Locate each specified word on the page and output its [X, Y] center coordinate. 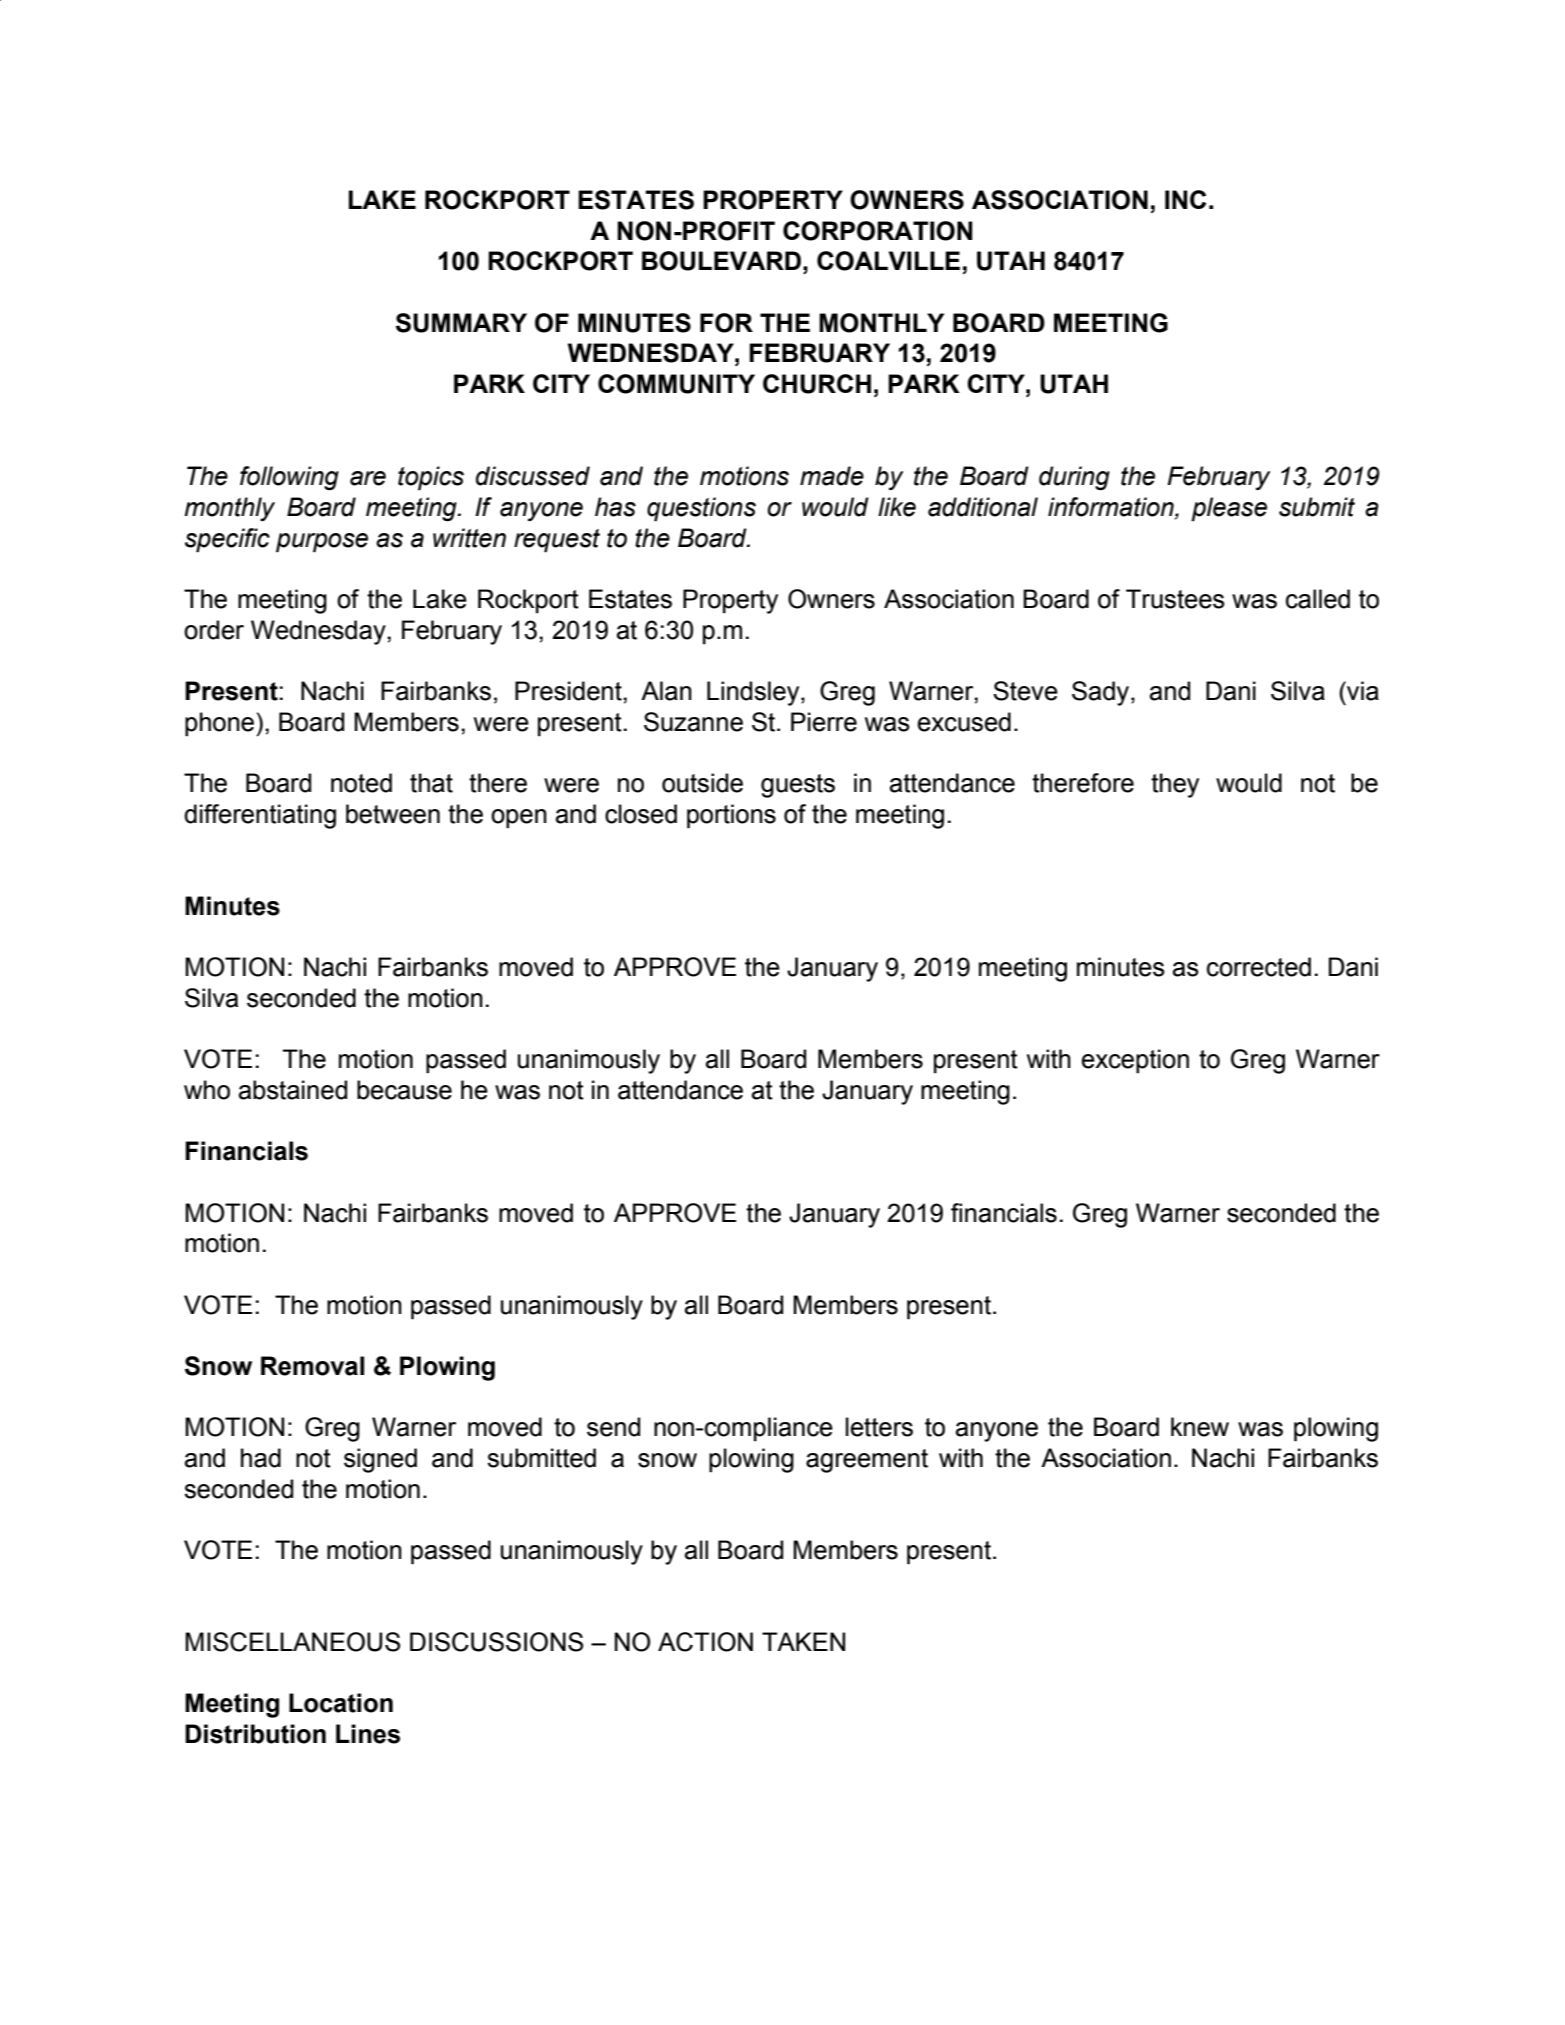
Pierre [824, 722]
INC [1185, 199]
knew [1200, 1427]
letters [879, 1427]
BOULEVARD [721, 261]
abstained [293, 1090]
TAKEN [803, 1641]
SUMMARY [461, 323]
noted [361, 783]
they [1175, 785]
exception [1135, 1061]
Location [341, 1703]
